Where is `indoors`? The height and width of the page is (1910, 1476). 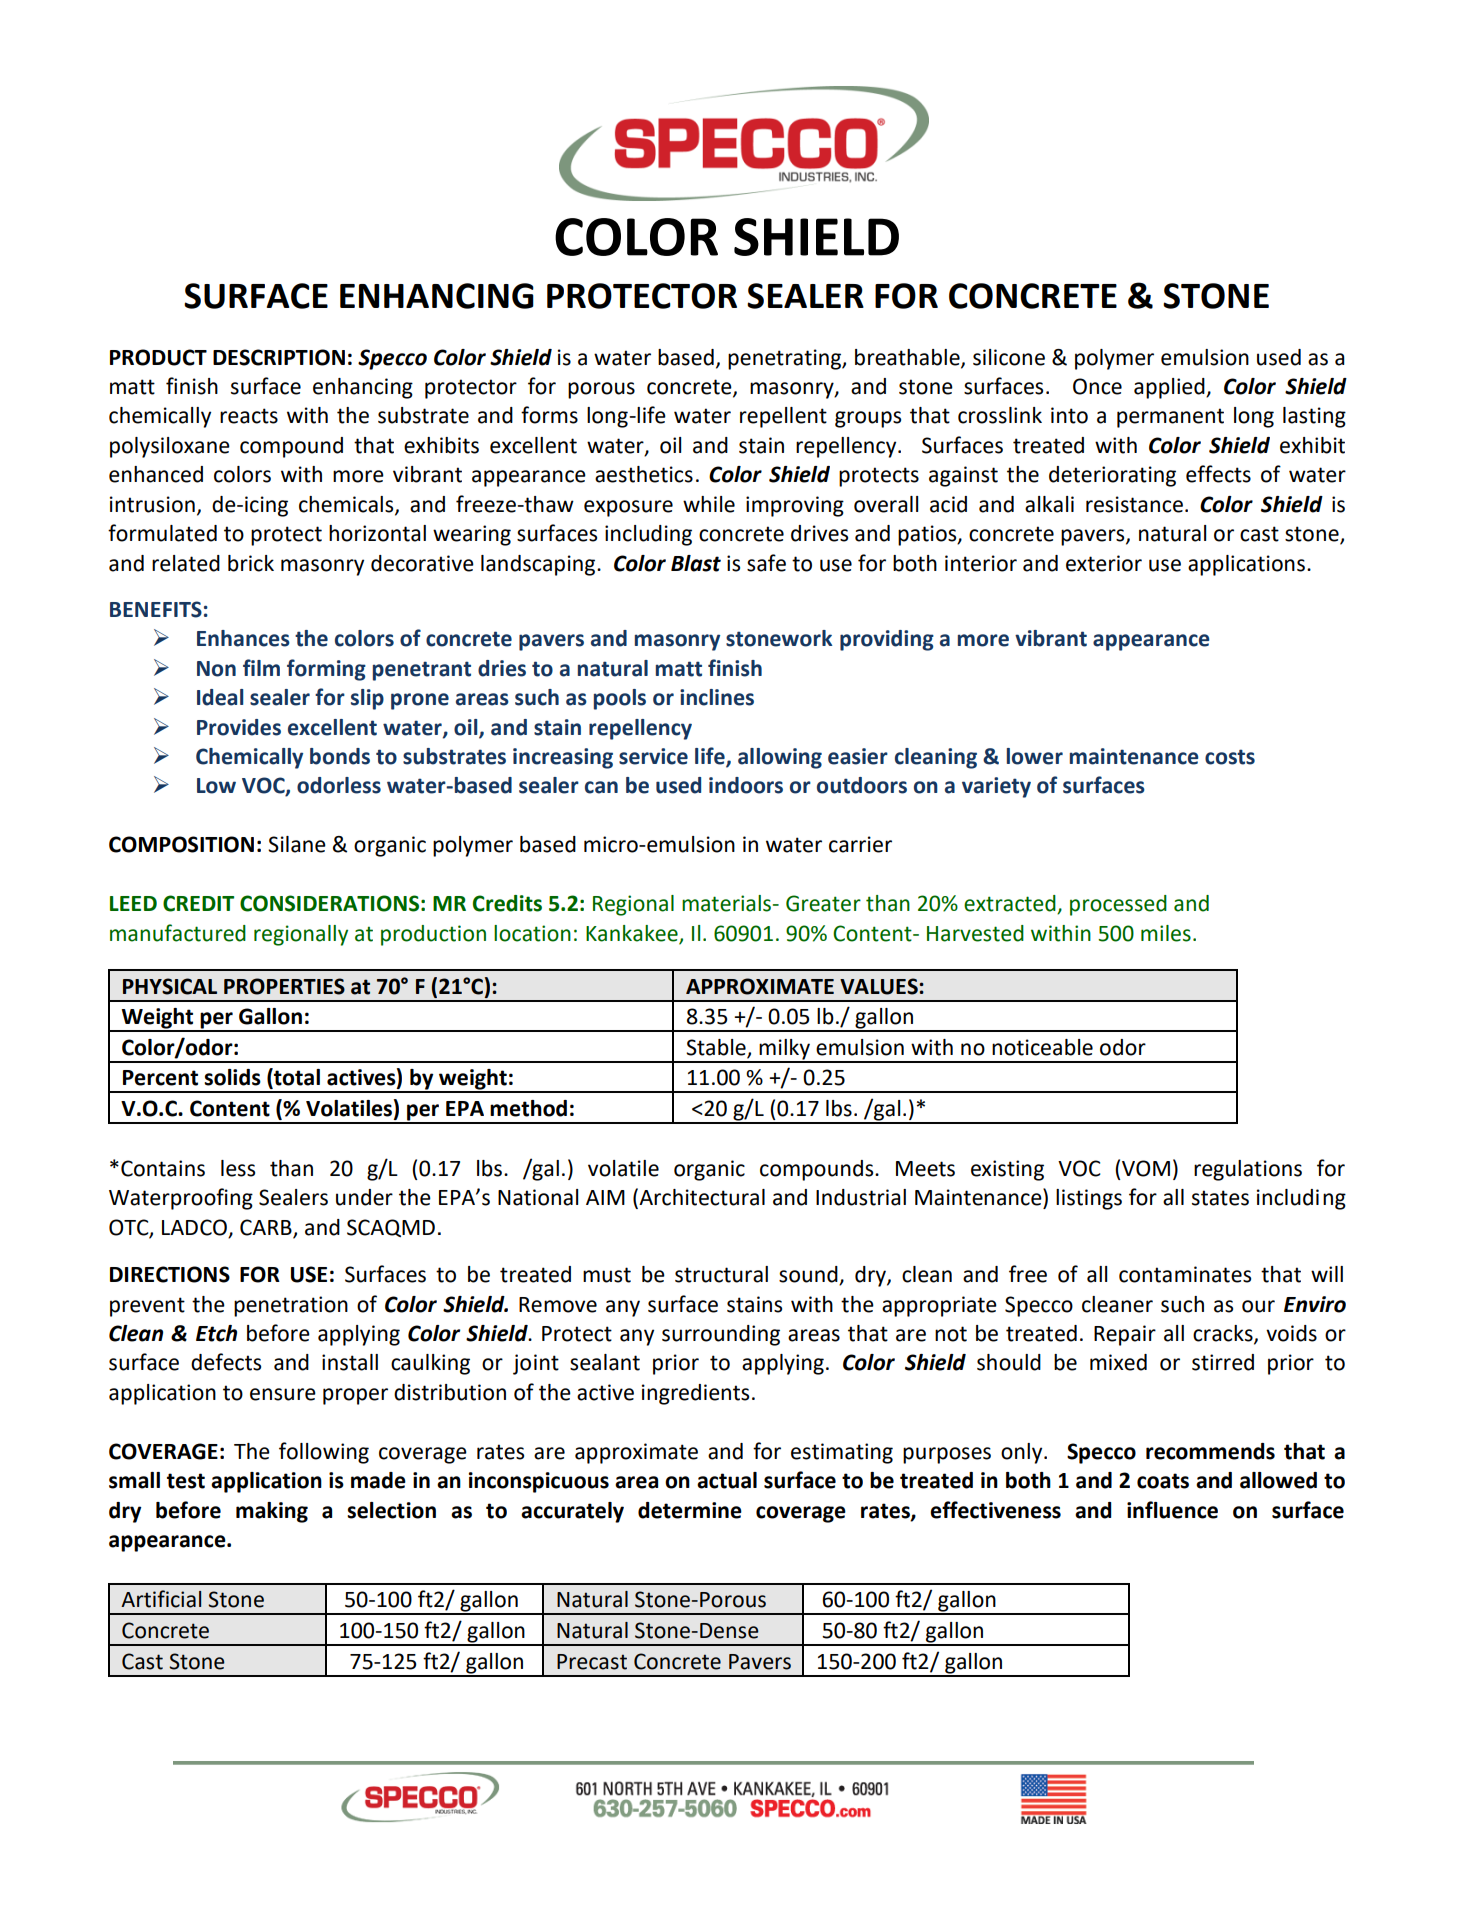
indoors is located at coordinates (746, 785).
